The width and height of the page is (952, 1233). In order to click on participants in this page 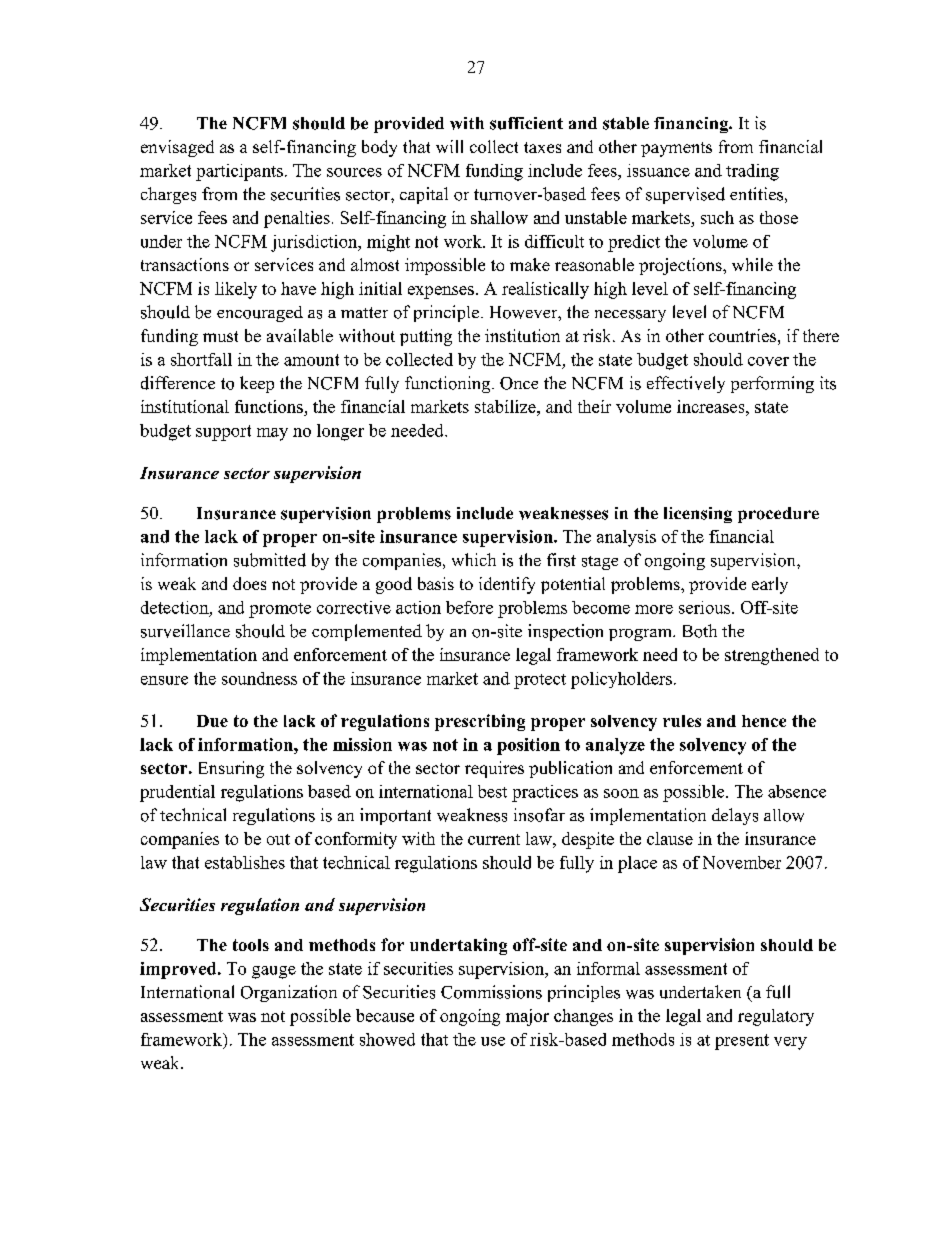, I will do `click(239, 172)`.
